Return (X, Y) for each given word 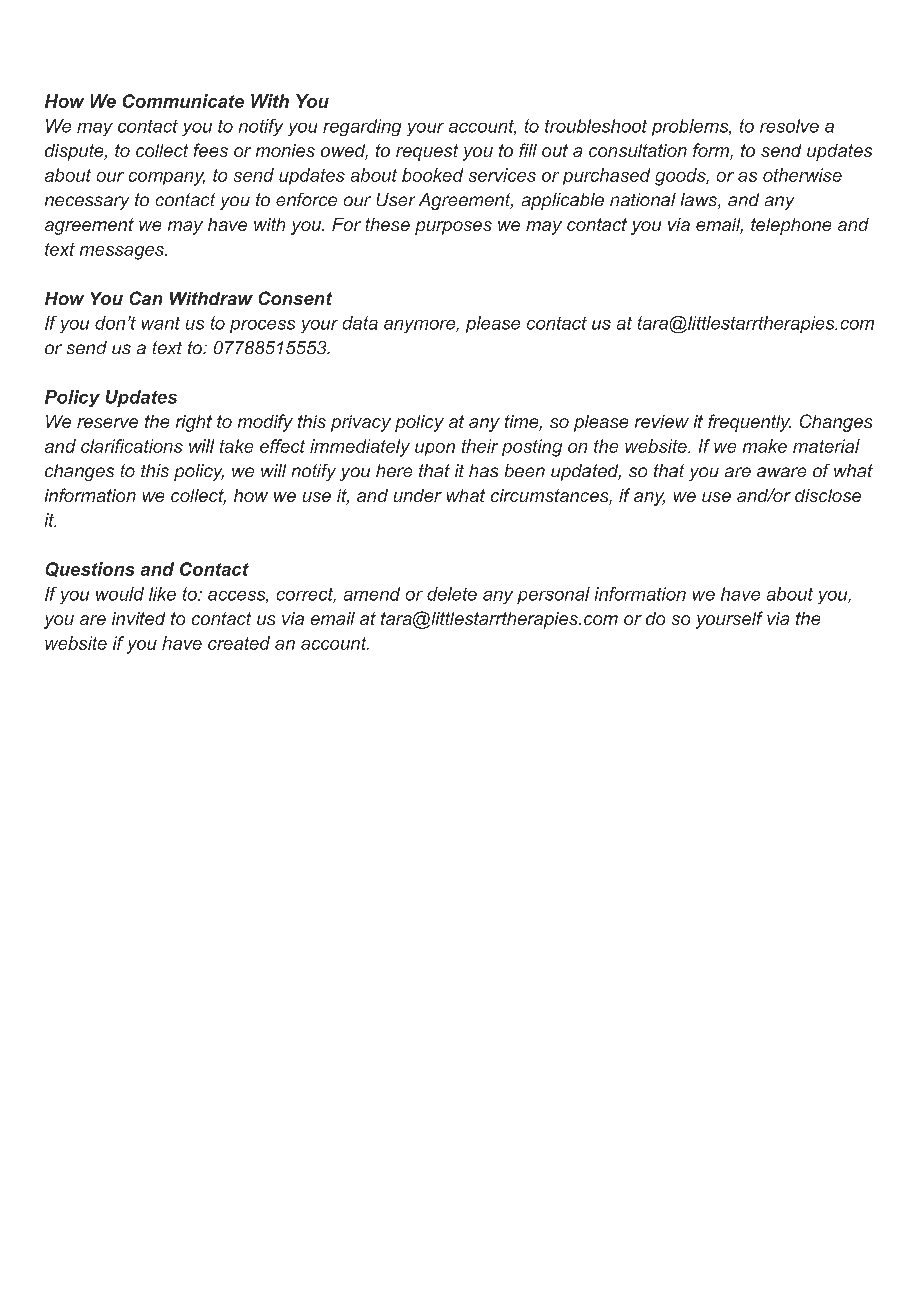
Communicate (183, 101)
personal (553, 595)
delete (452, 594)
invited (138, 618)
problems (691, 127)
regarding (362, 127)
